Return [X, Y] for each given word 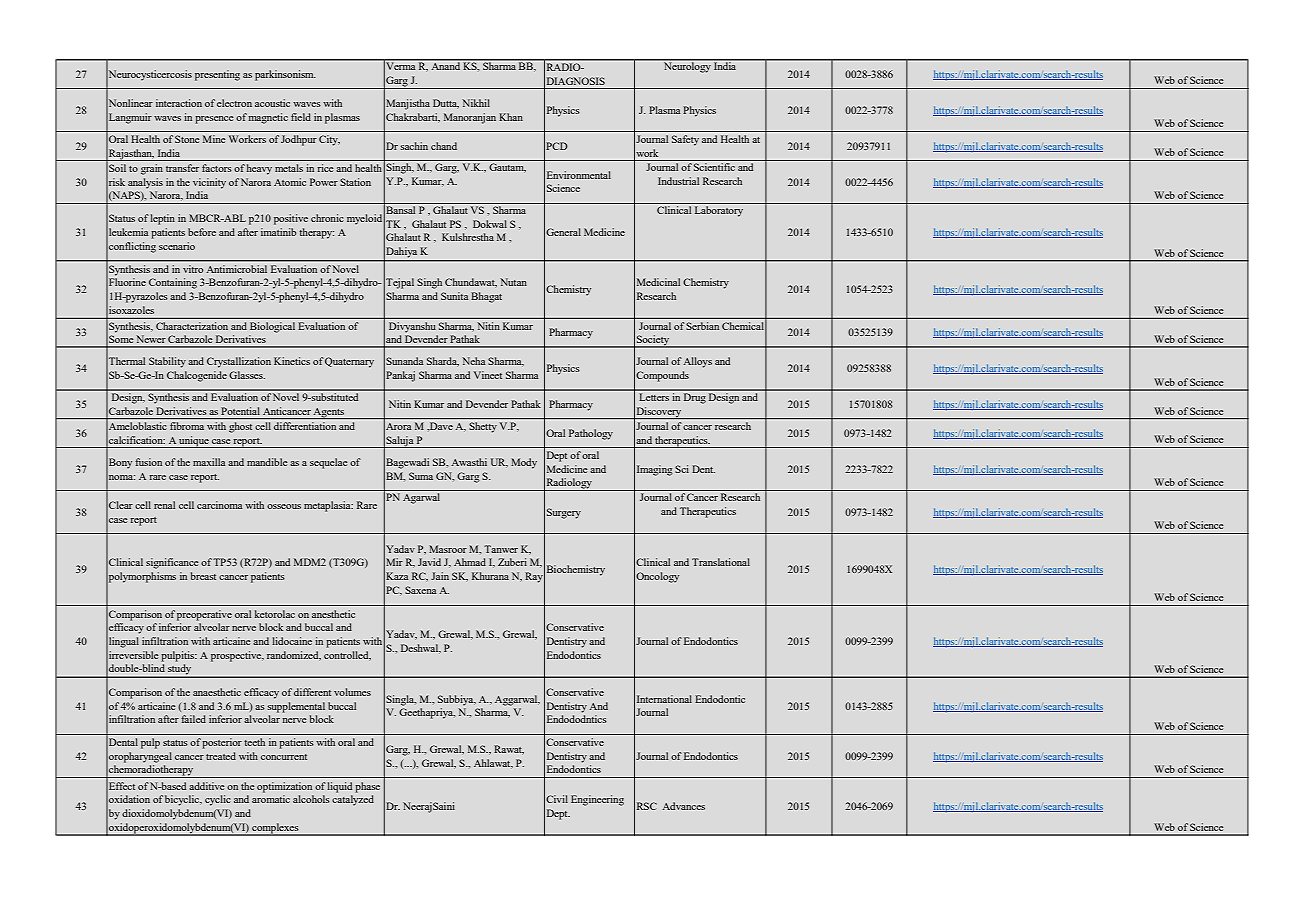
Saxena [420, 590]
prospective [237, 656]
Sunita [454, 296]
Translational [721, 562]
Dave [440, 426]
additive [206, 786]
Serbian [702, 326]
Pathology [591, 434]
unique [194, 442]
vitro [193, 269]
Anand [445, 65]
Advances [683, 806]
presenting [217, 75]
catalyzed [353, 800]
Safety [685, 140]
